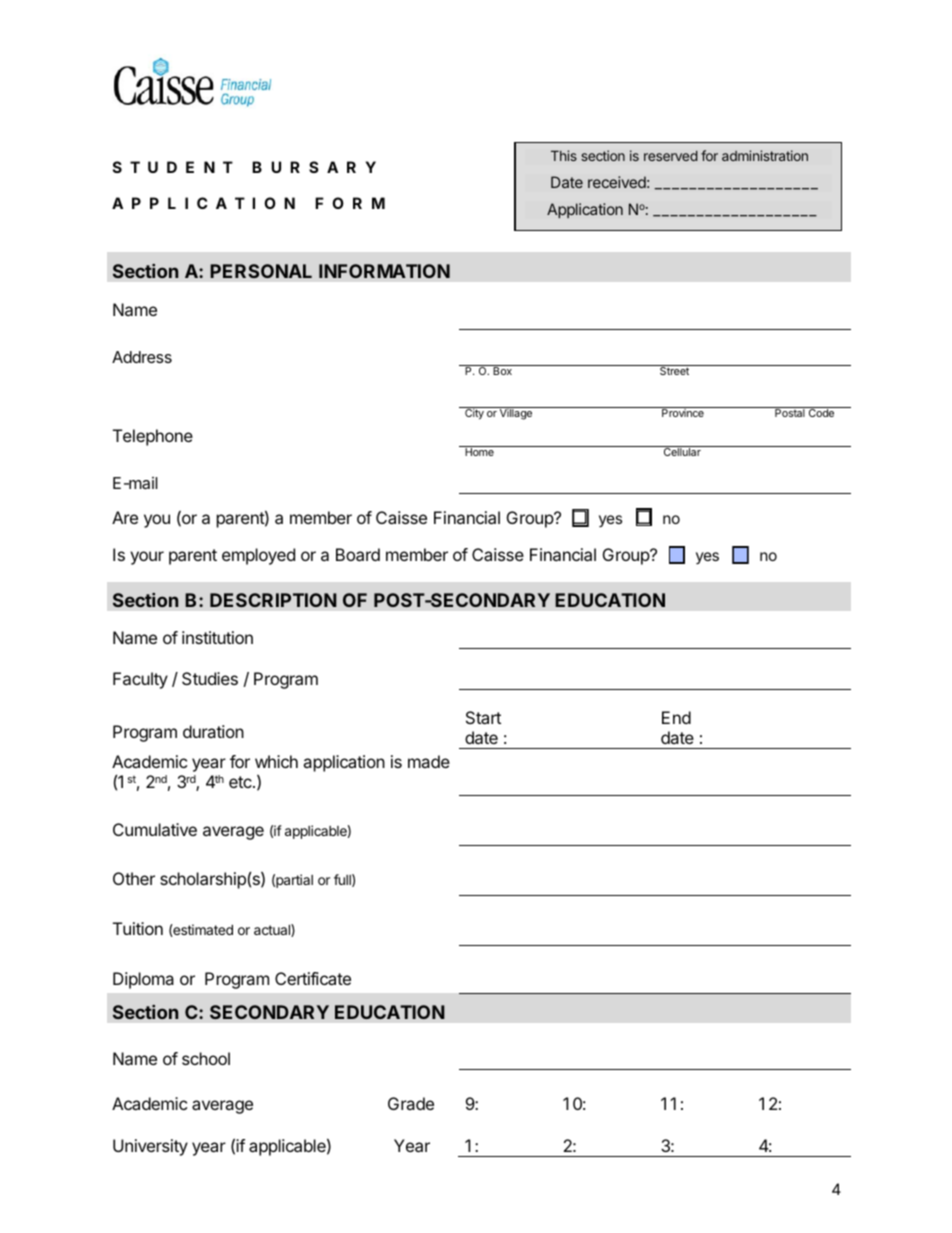 Image resolution: width=952 pixels, height=1233 pixels. What do you see at coordinates (676, 717) in the screenshot?
I see `End` at bounding box center [676, 717].
